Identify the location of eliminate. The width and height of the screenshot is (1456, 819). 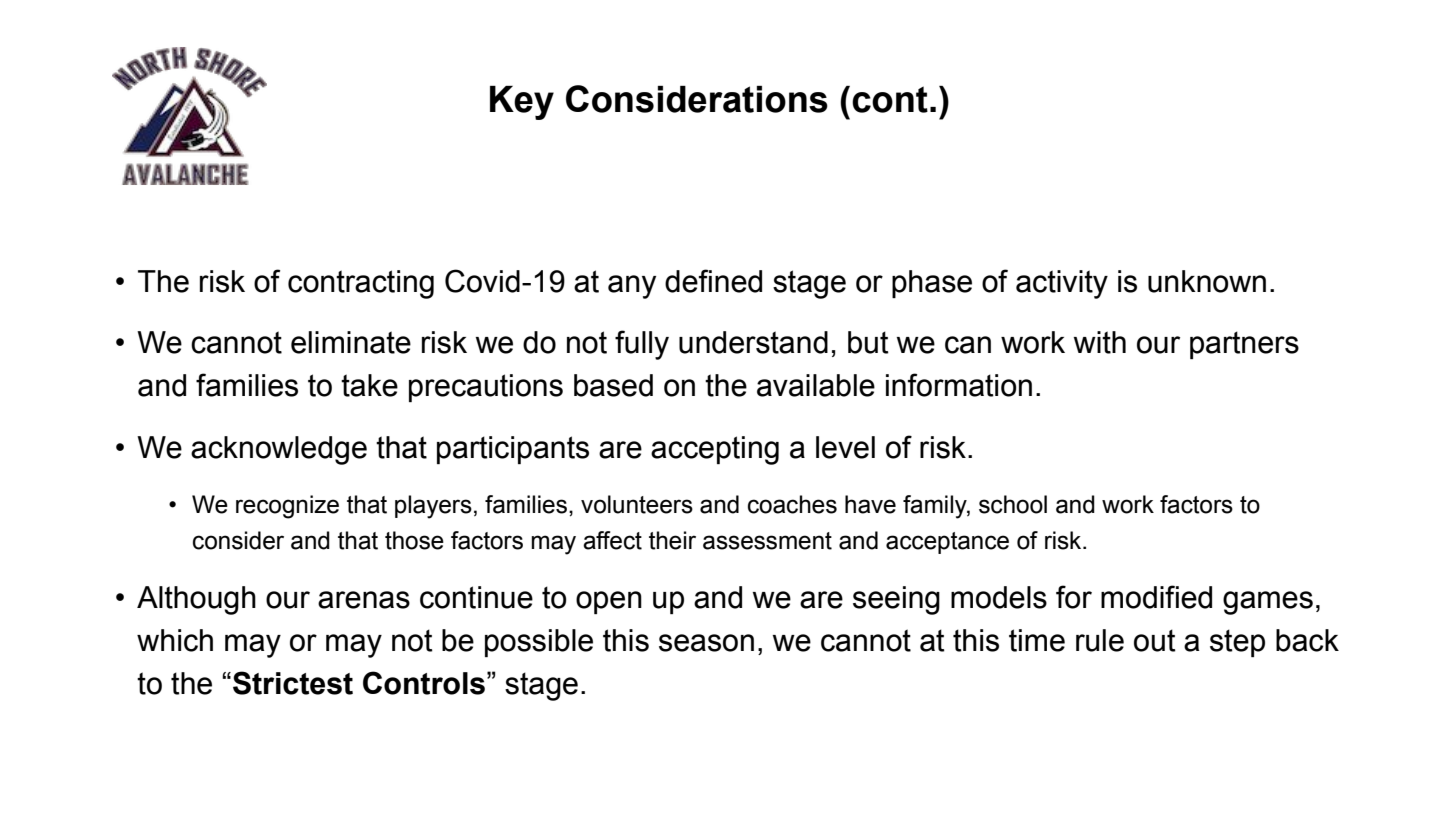
(351, 342).
